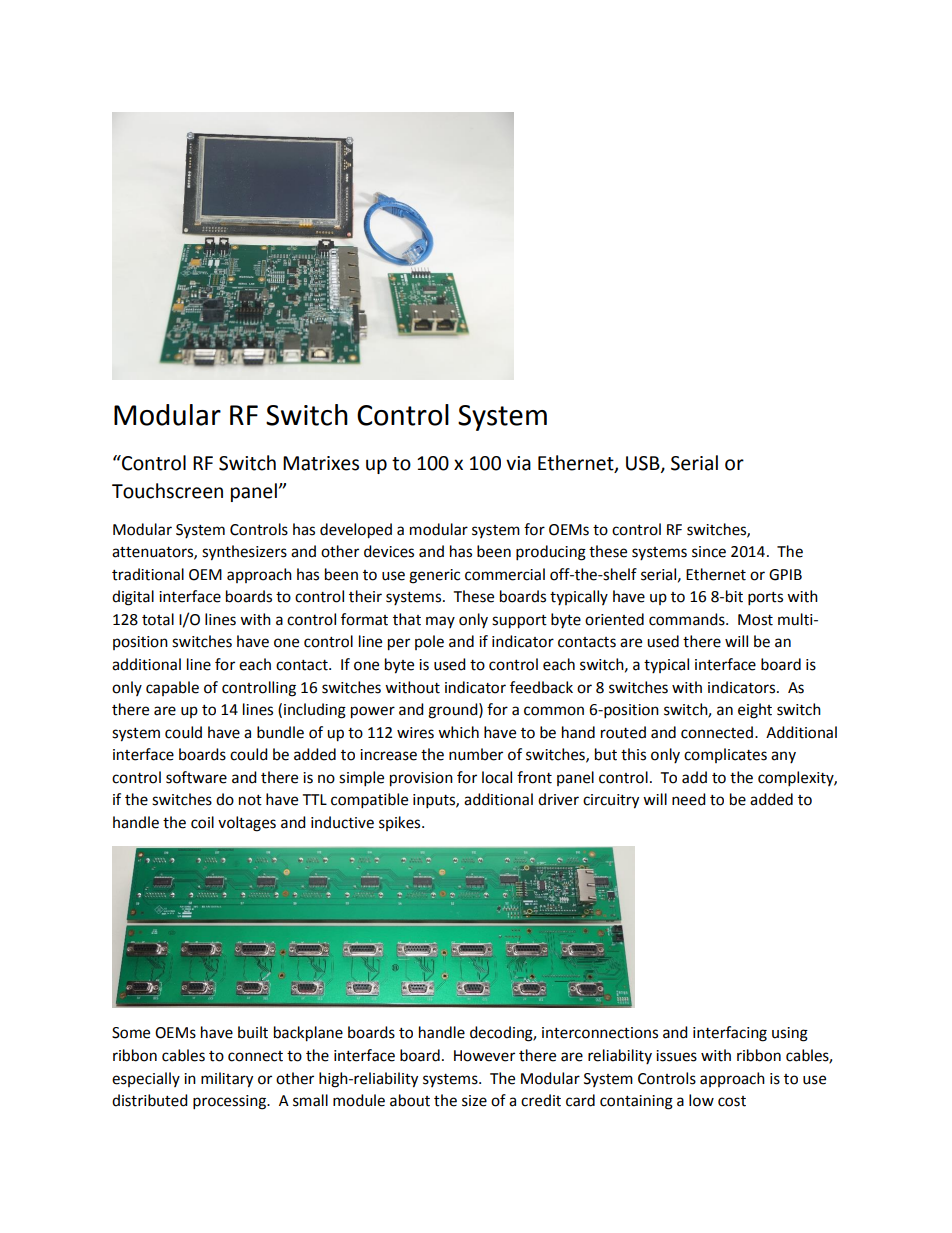 The image size is (952, 1233). What do you see at coordinates (497, 777) in the image?
I see `local` at bounding box center [497, 777].
